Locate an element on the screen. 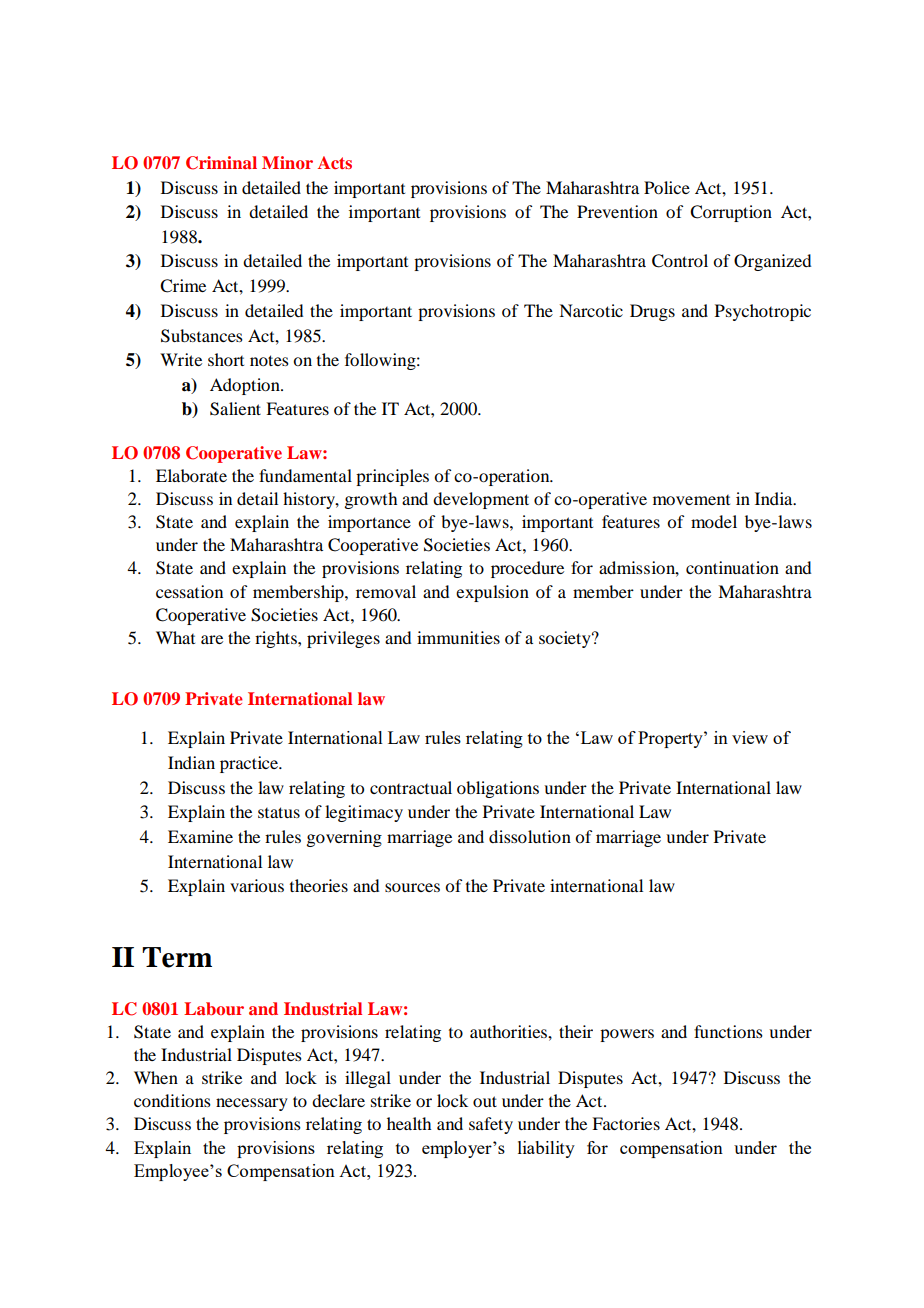 This screenshot has width=924, height=1308. view is located at coordinates (750, 737).
